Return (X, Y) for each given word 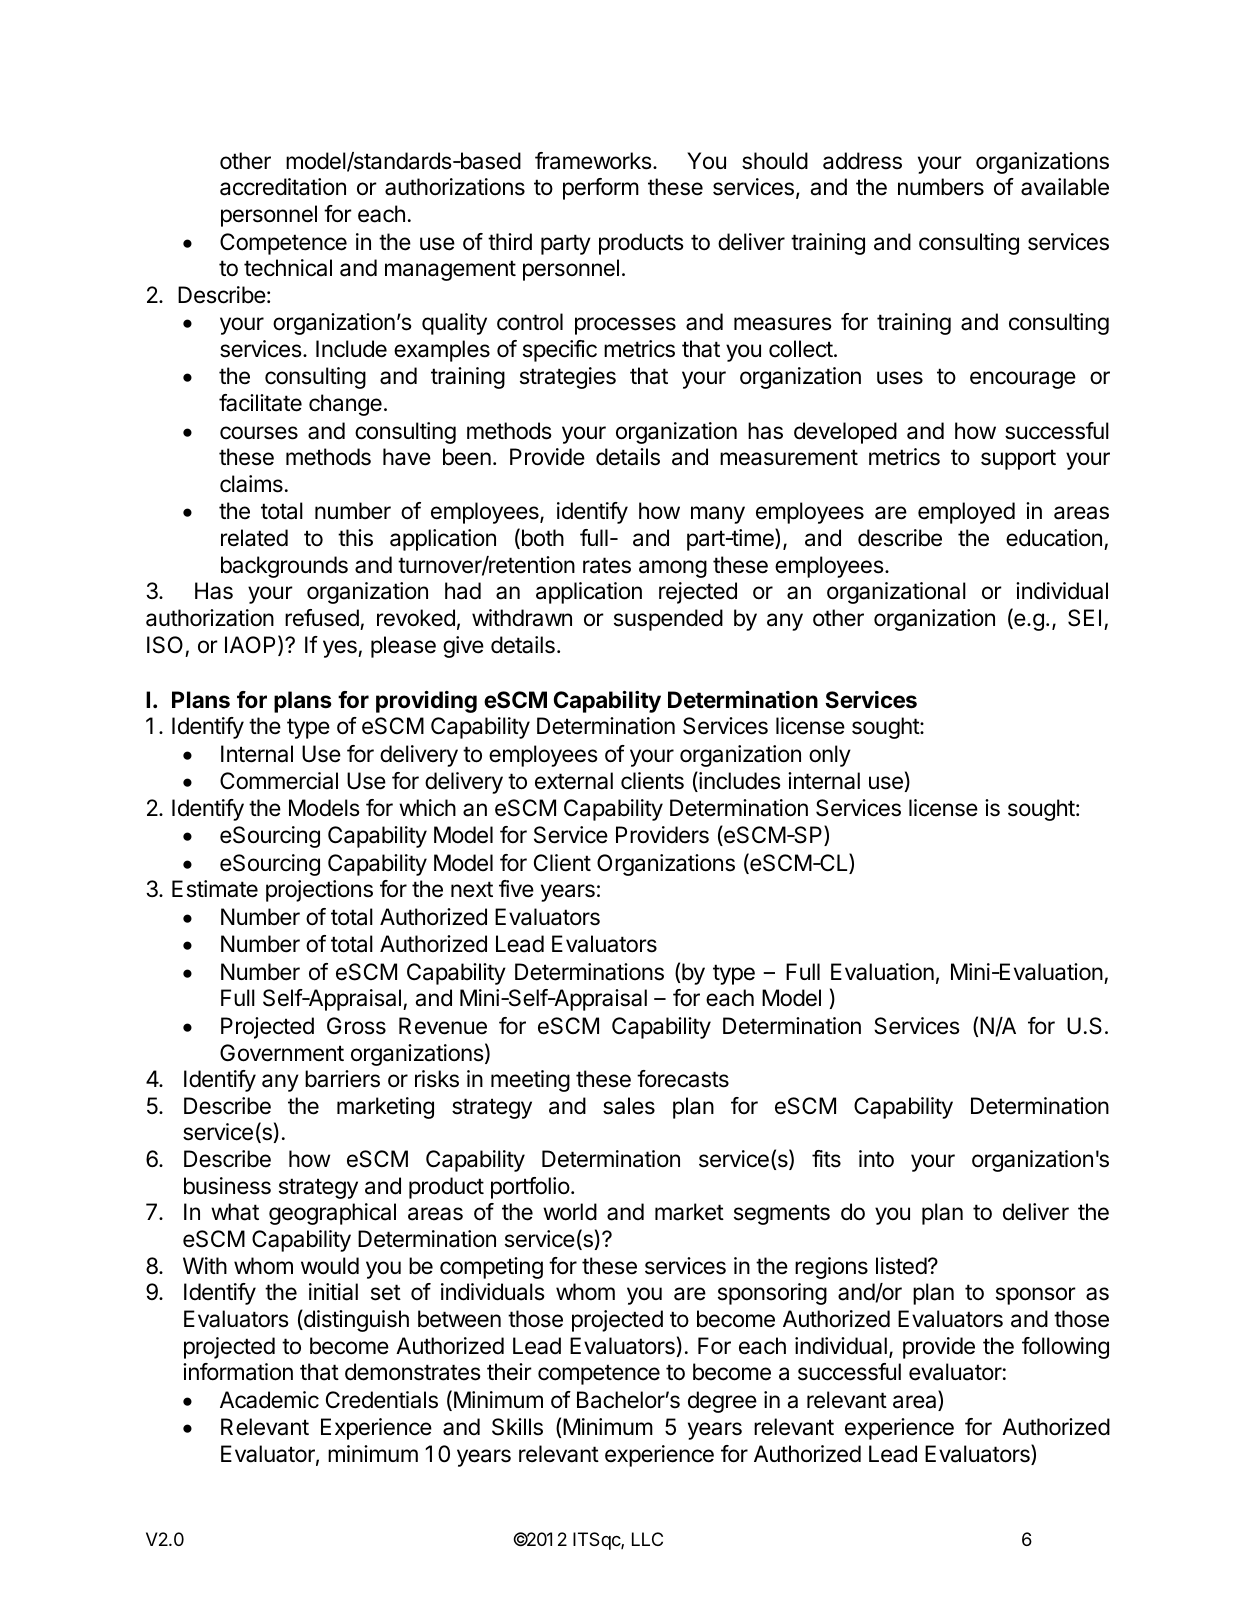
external (574, 781)
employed (966, 513)
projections (319, 891)
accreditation (283, 187)
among (673, 569)
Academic (269, 1400)
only (830, 756)
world (570, 1212)
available (1065, 187)
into (876, 1159)
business (227, 1186)
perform (601, 189)
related (254, 538)
